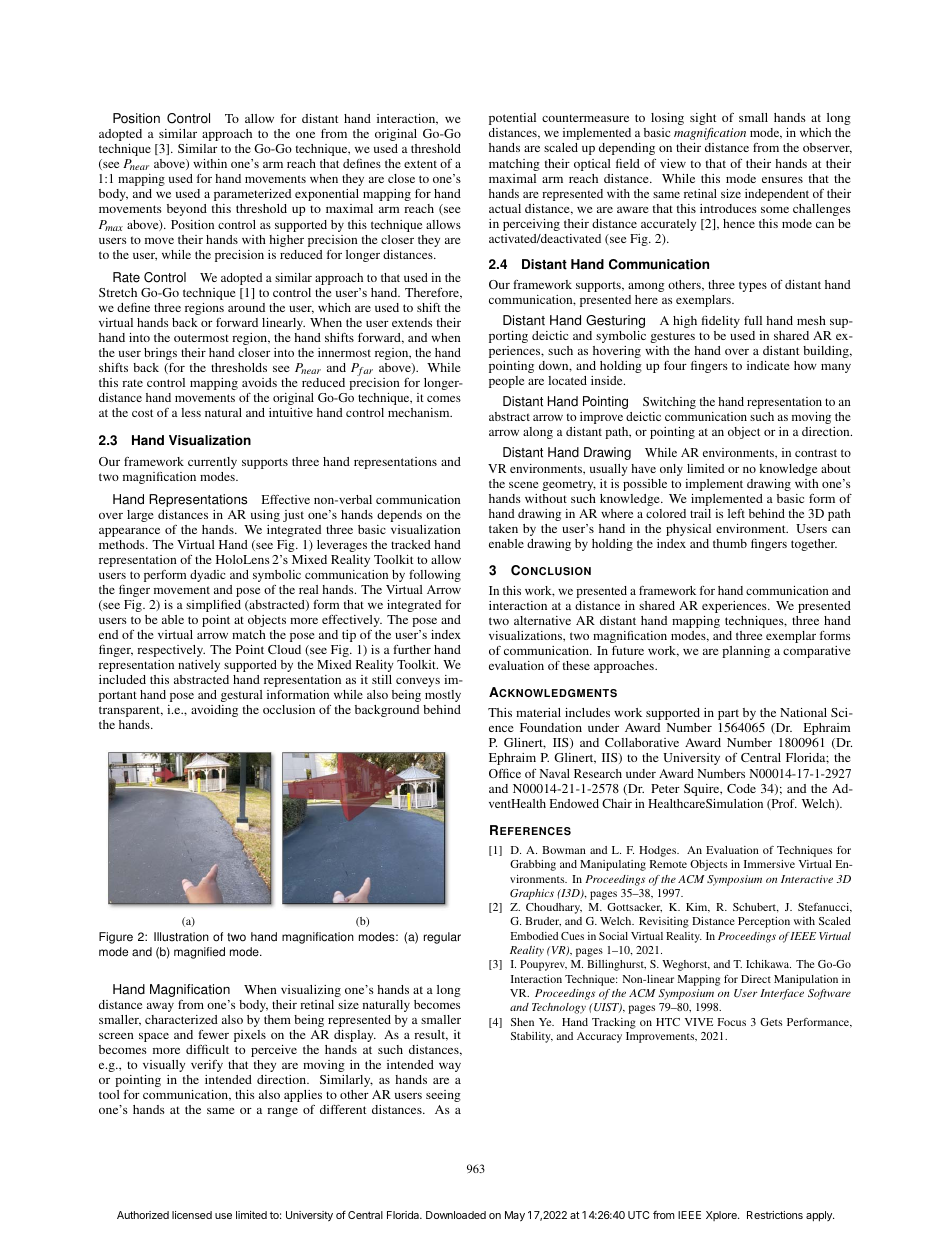 Image resolution: width=952 pixels, height=1233 pixels. Describe the element at coordinates (506, 382) in the screenshot. I see `people` at that location.
